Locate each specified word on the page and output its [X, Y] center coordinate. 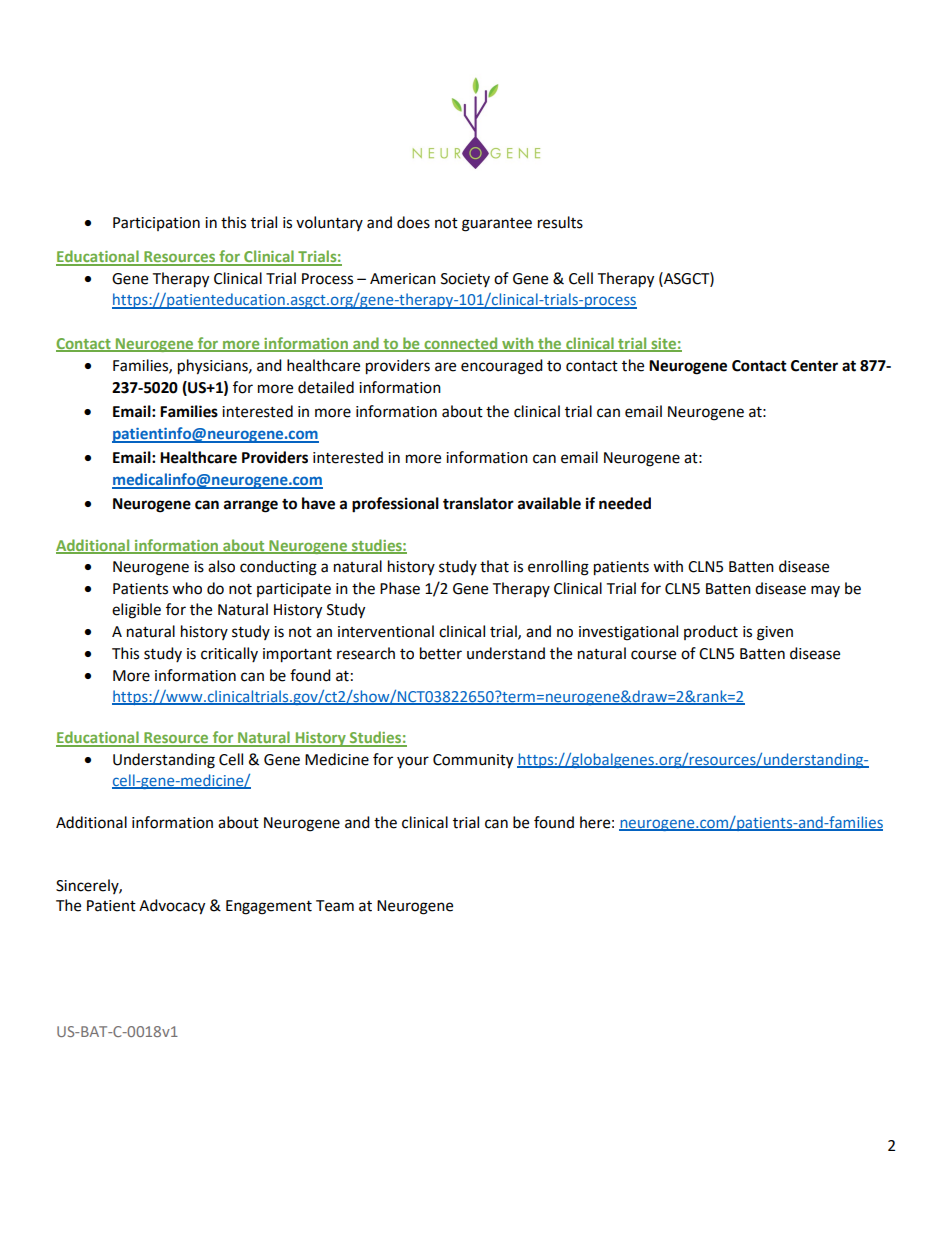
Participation [156, 224]
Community [473, 761]
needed [625, 503]
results [560, 222]
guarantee [497, 225]
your [413, 762]
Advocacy [172, 907]
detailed [326, 387]
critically [229, 654]
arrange [251, 506]
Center [814, 366]
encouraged [502, 367]
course [653, 655]
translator [478, 503]
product [711, 632]
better [441, 653]
